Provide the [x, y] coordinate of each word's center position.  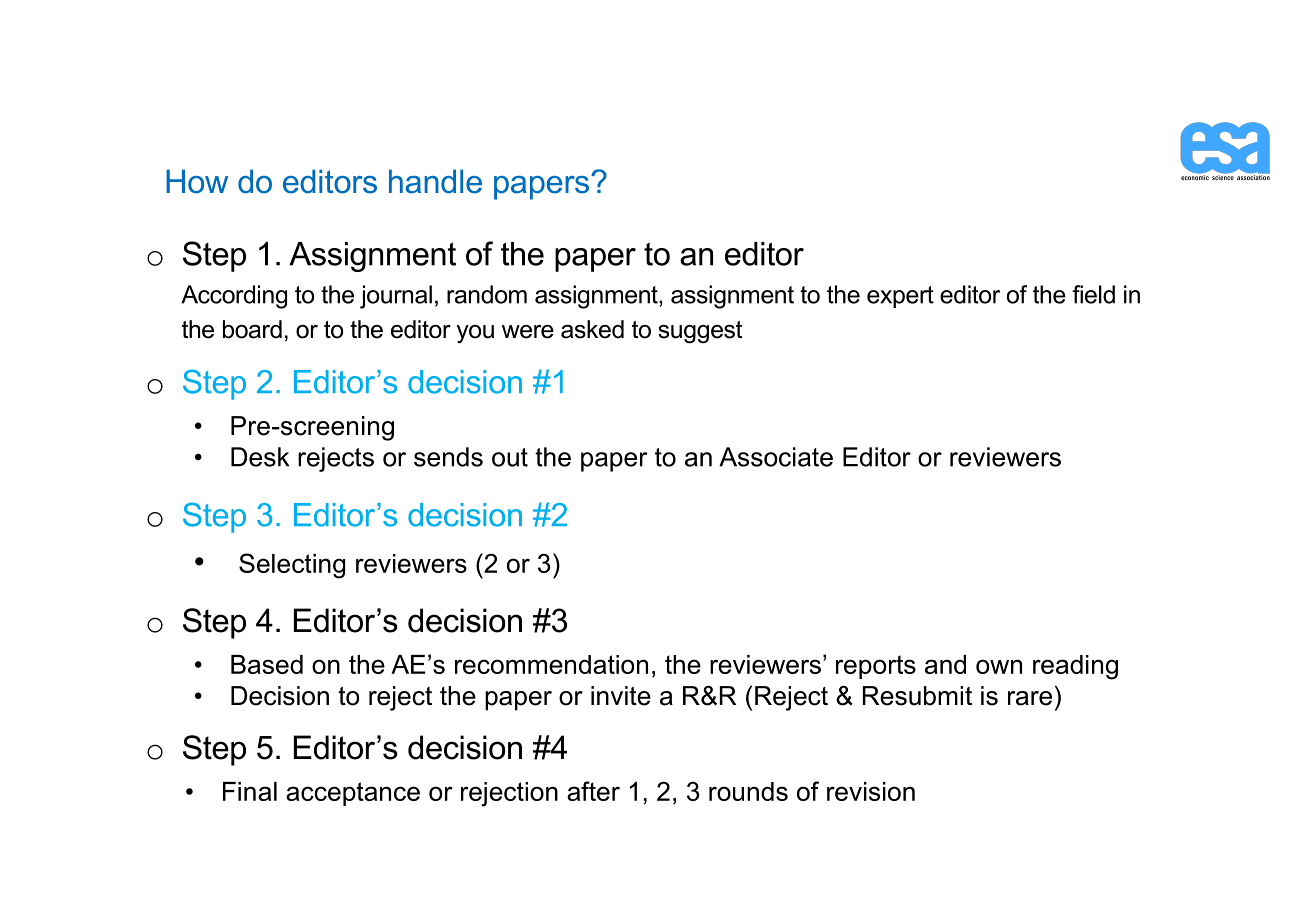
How [197, 181]
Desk [260, 457]
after [593, 791]
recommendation [551, 664]
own [999, 666]
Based [267, 664]
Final [250, 791]
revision [871, 791]
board [252, 329]
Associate [776, 457]
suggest [700, 332]
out [510, 457]
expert [900, 297]
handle [435, 181]
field [1093, 294]
